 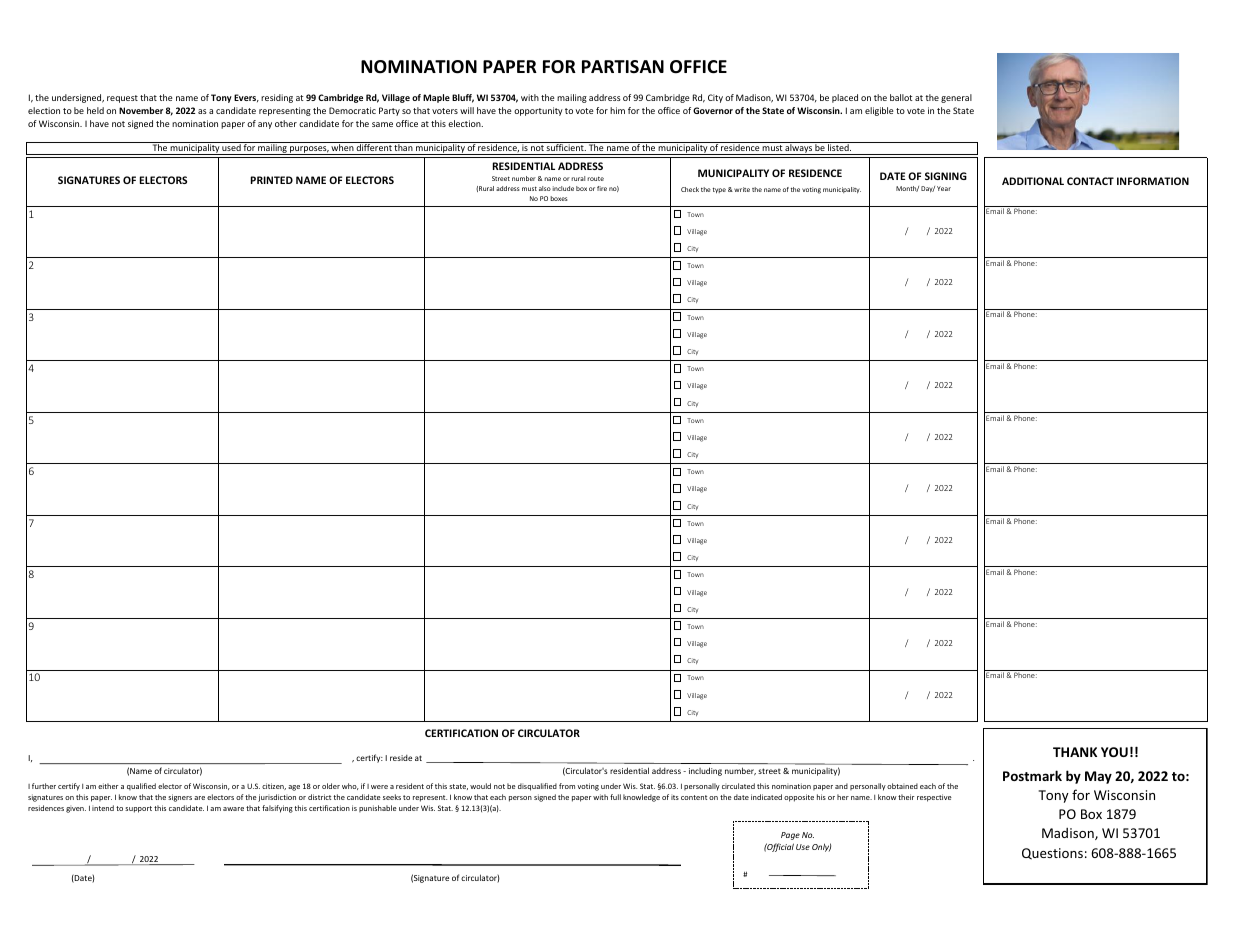 I want to click on including, so click(x=705, y=771).
